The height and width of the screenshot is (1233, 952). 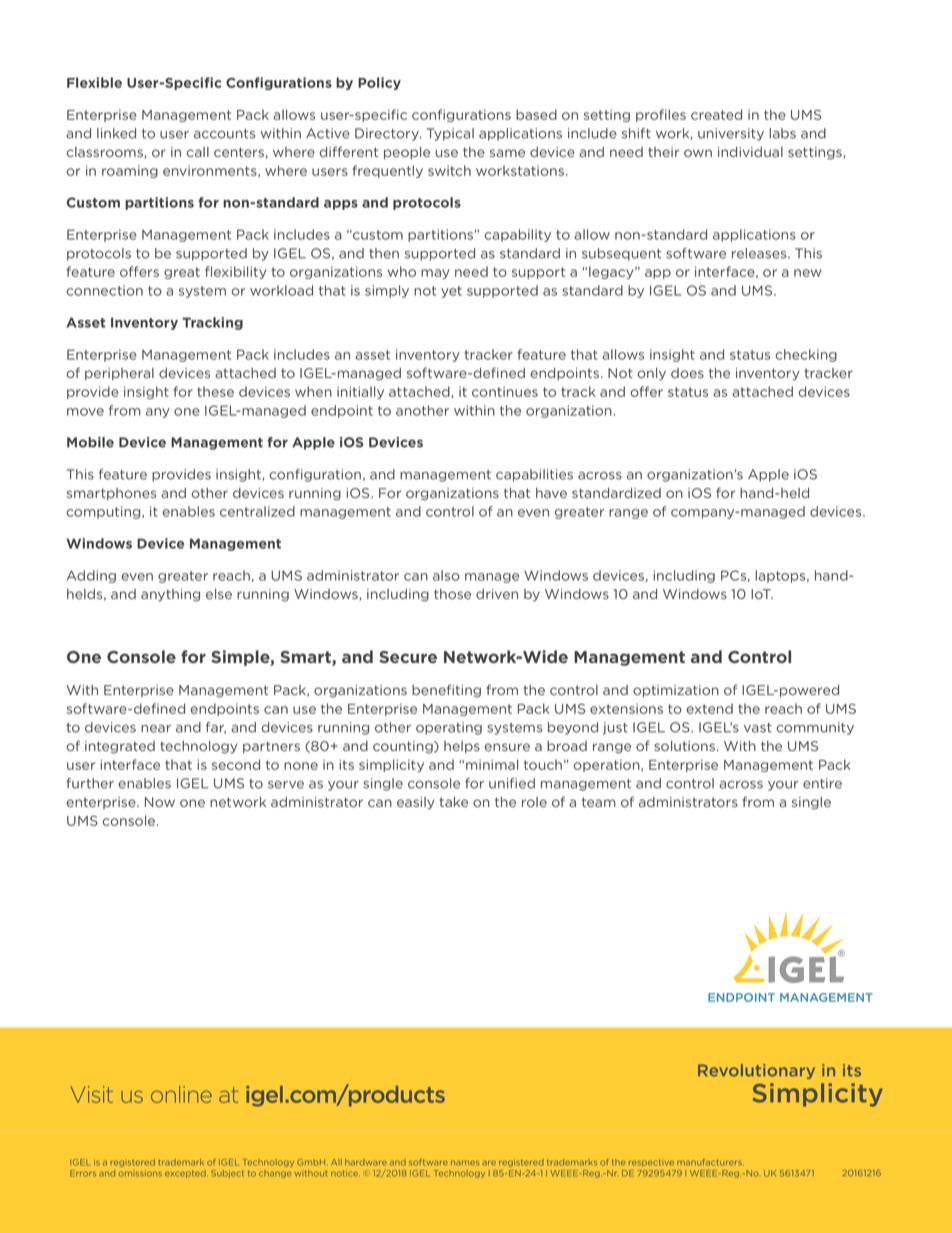 I want to click on names, so click(x=465, y=1163).
